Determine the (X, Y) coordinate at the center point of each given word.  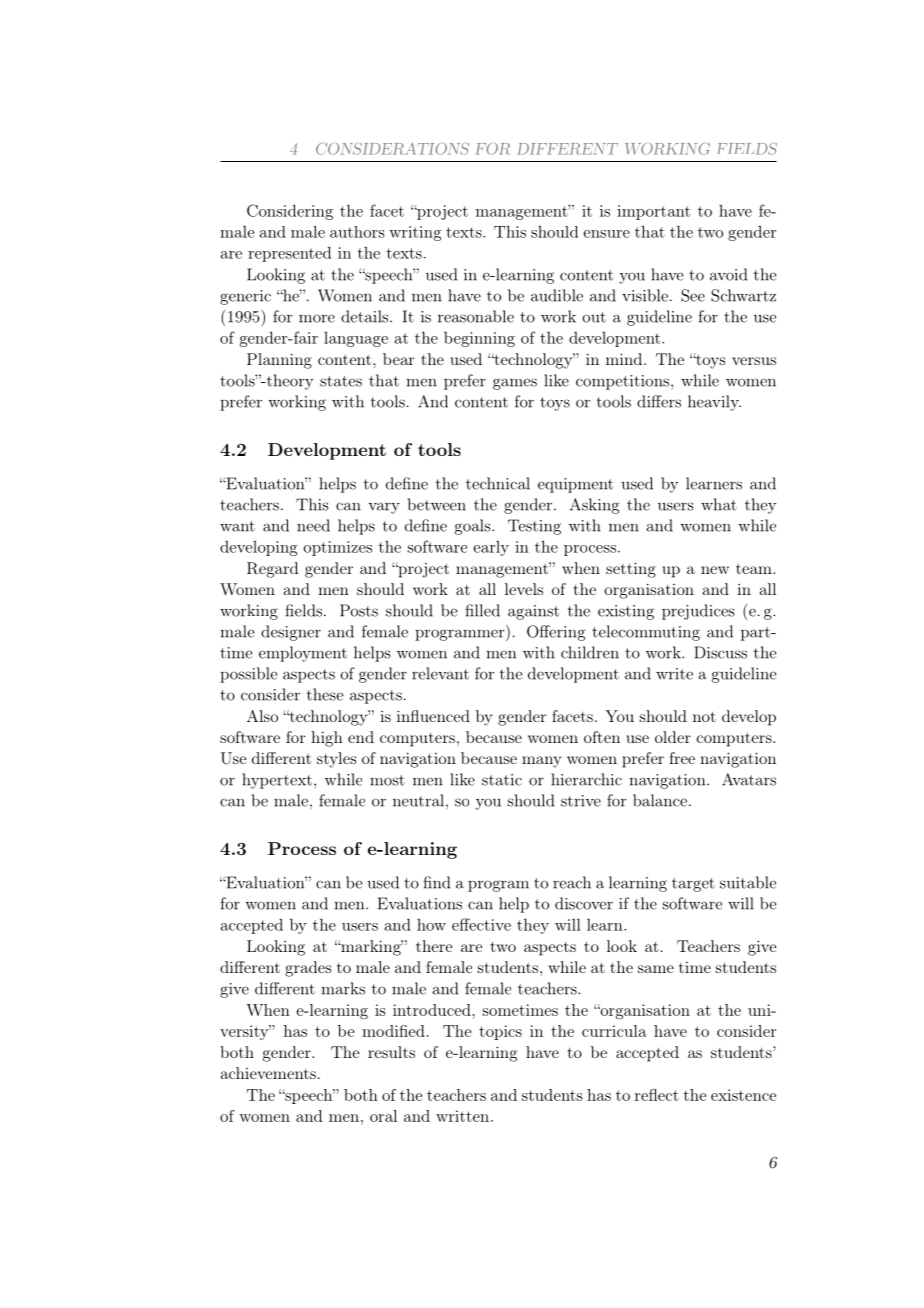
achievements (268, 1073)
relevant (440, 673)
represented (289, 254)
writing (415, 233)
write (674, 674)
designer (291, 633)
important (653, 212)
